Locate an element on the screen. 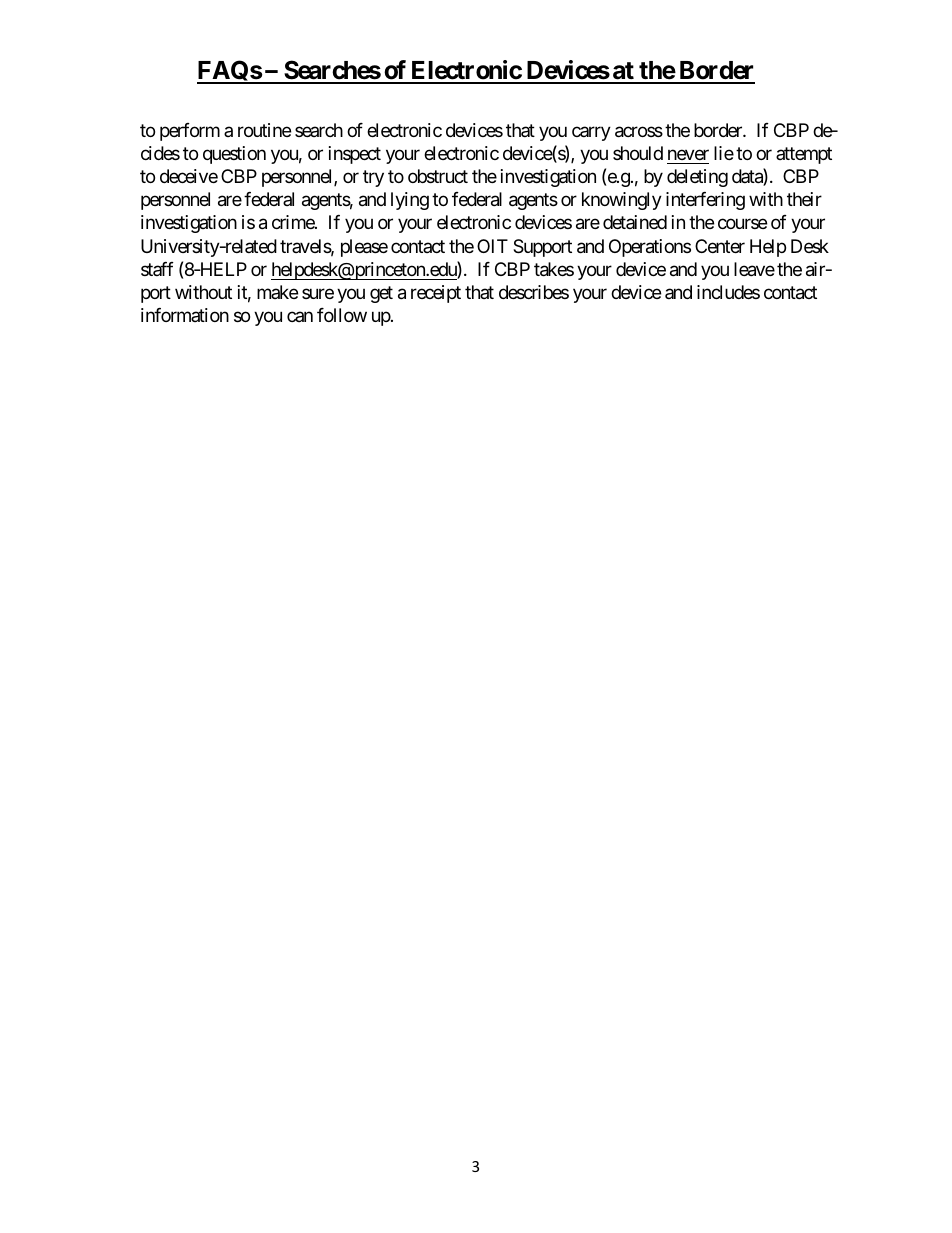  across is located at coordinates (639, 132).
